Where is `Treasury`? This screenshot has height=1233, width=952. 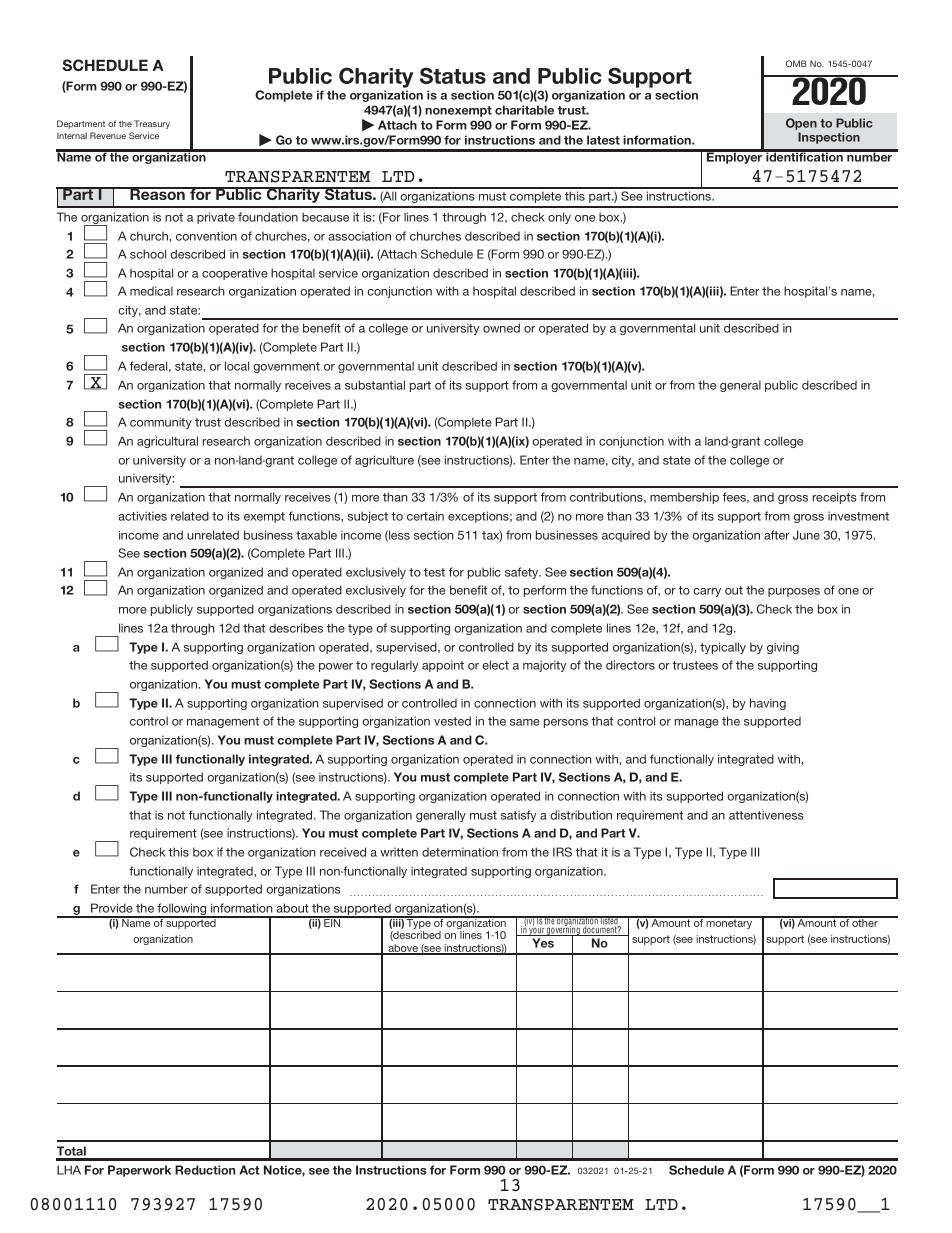
Treasury is located at coordinates (152, 124).
